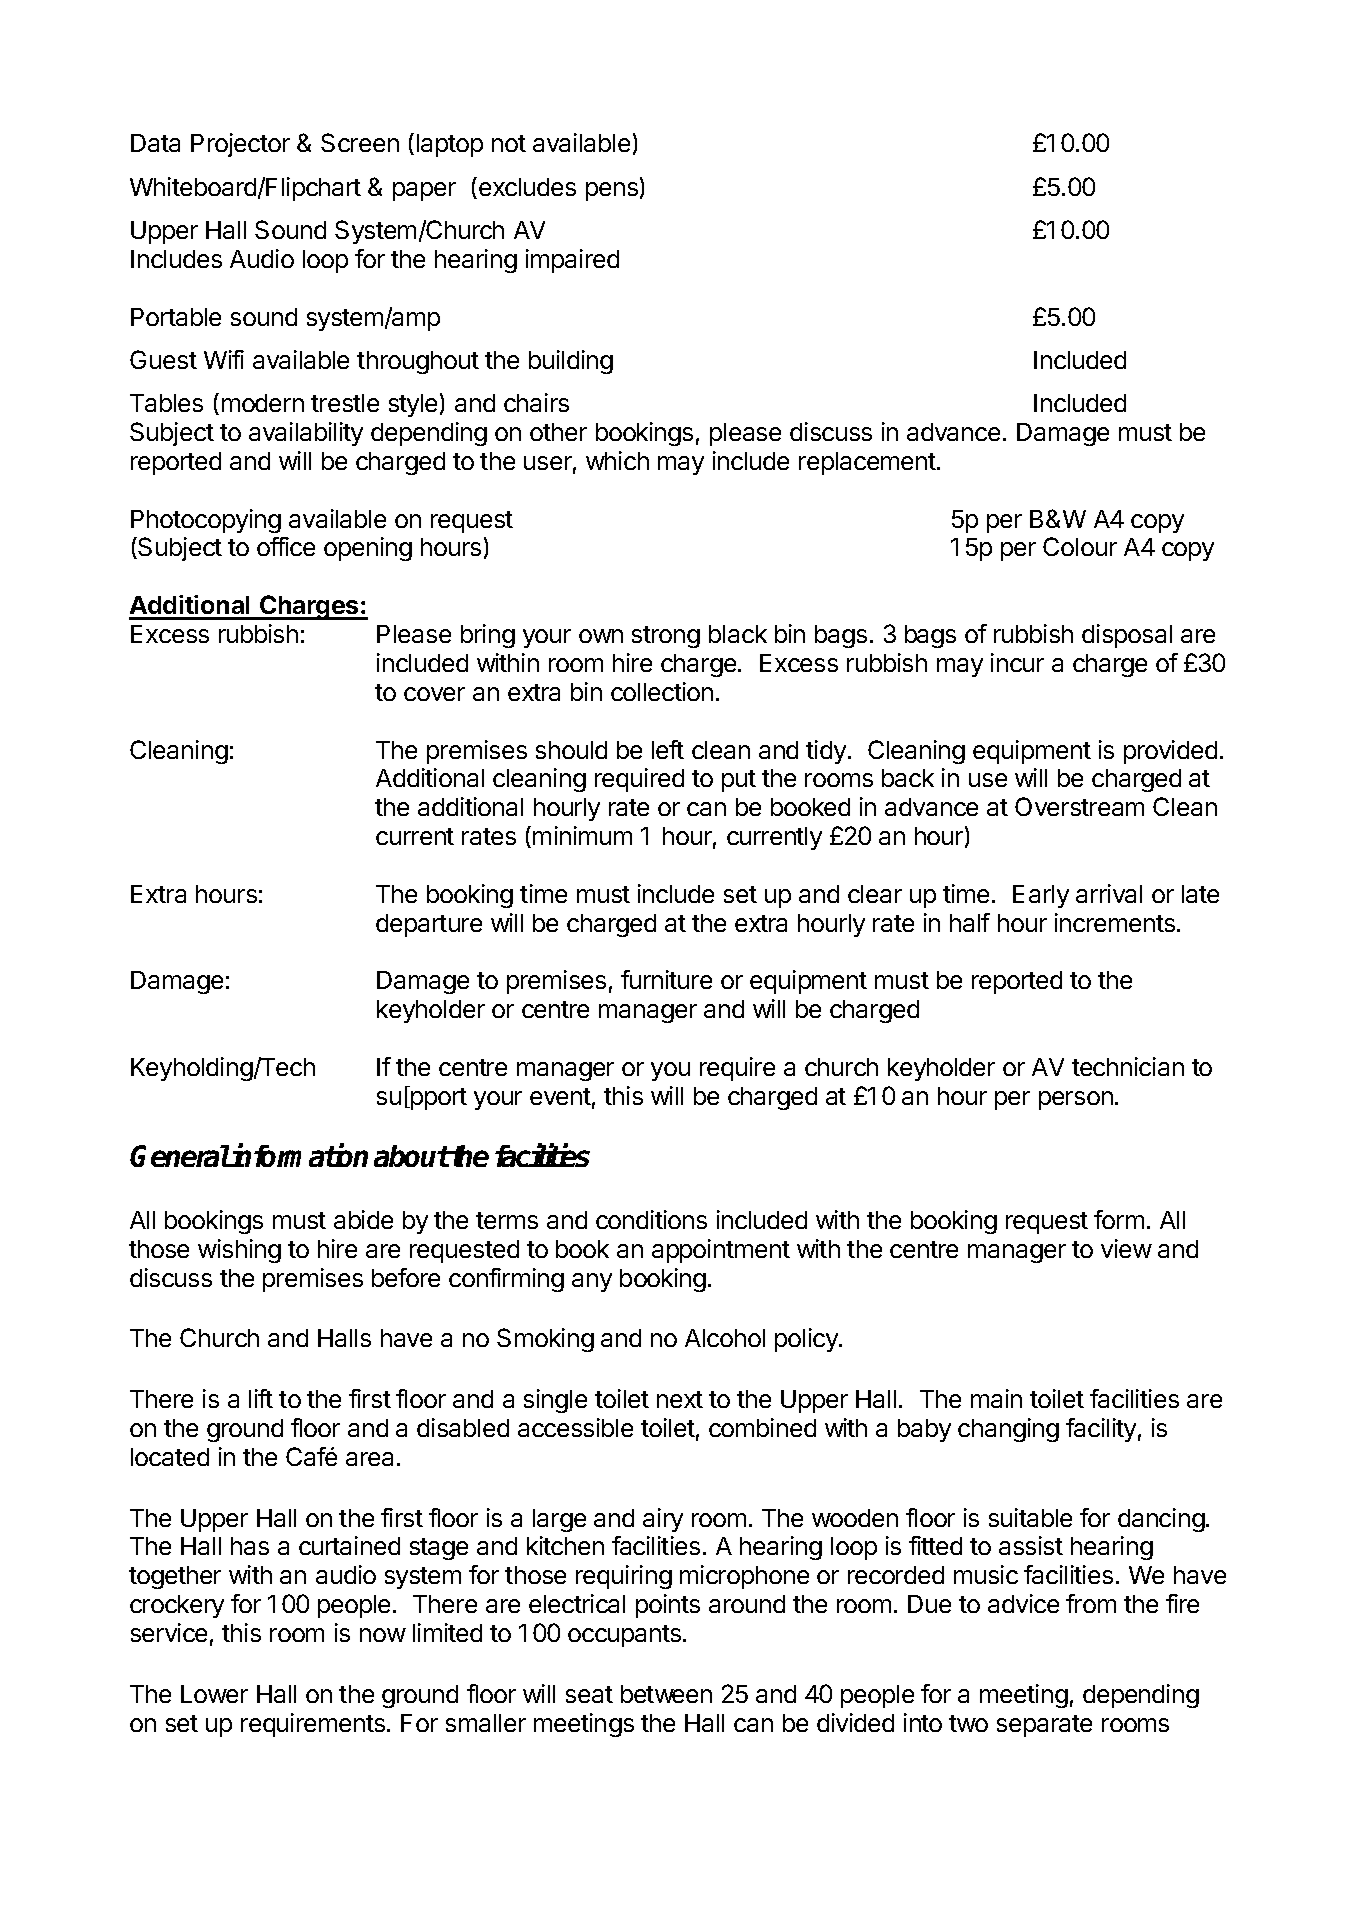 The height and width of the screenshot is (1921, 1358). What do you see at coordinates (429, 925) in the screenshot?
I see `departure` at bounding box center [429, 925].
